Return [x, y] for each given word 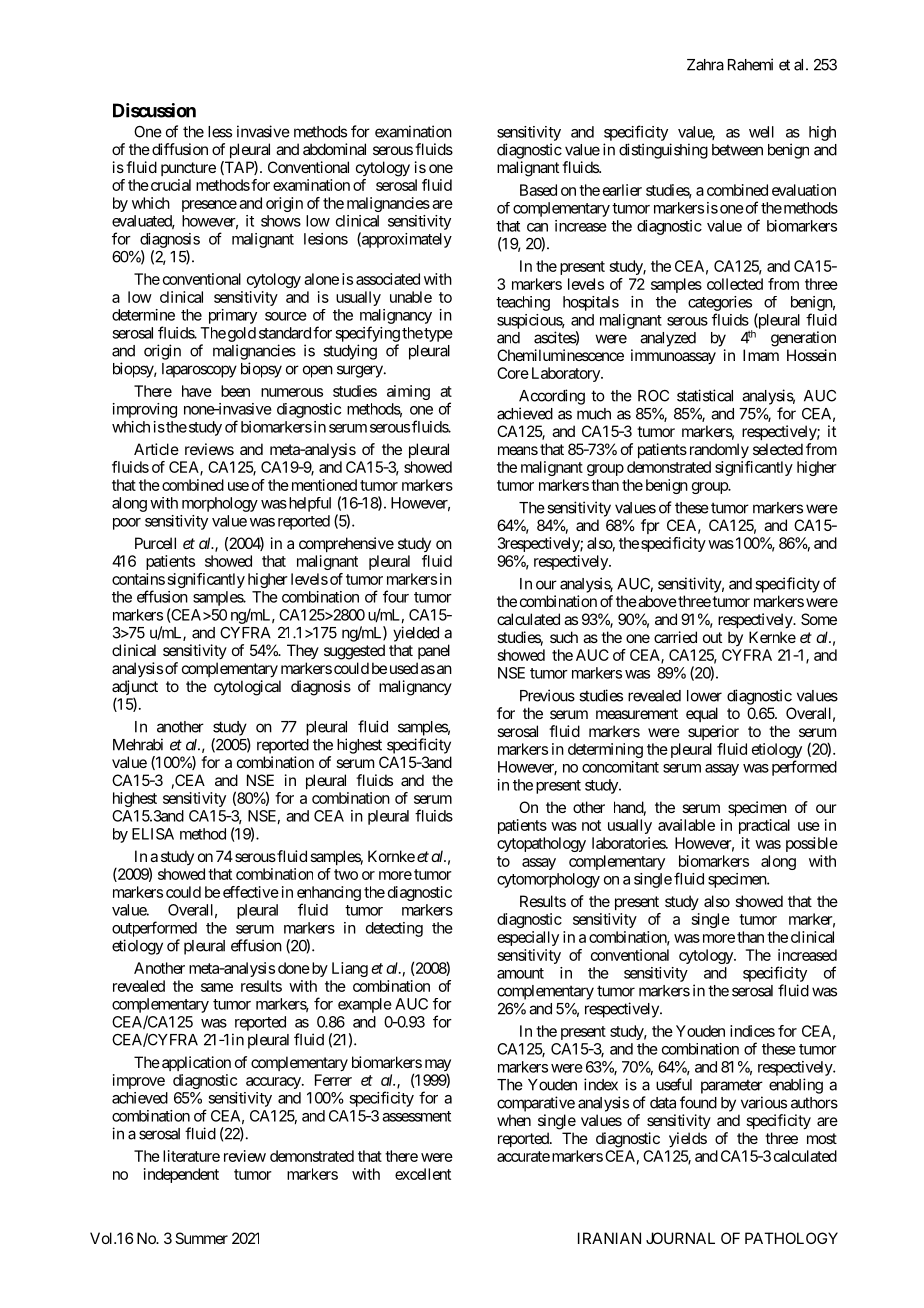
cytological [247, 688]
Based [538, 190]
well [761, 132]
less [220, 132]
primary [233, 316]
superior [713, 732]
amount [520, 973]
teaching [523, 303]
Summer [201, 1238]
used [404, 668]
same [217, 987]
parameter [732, 1086]
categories [720, 303]
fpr [650, 526]
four [396, 596]
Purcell [155, 543]
